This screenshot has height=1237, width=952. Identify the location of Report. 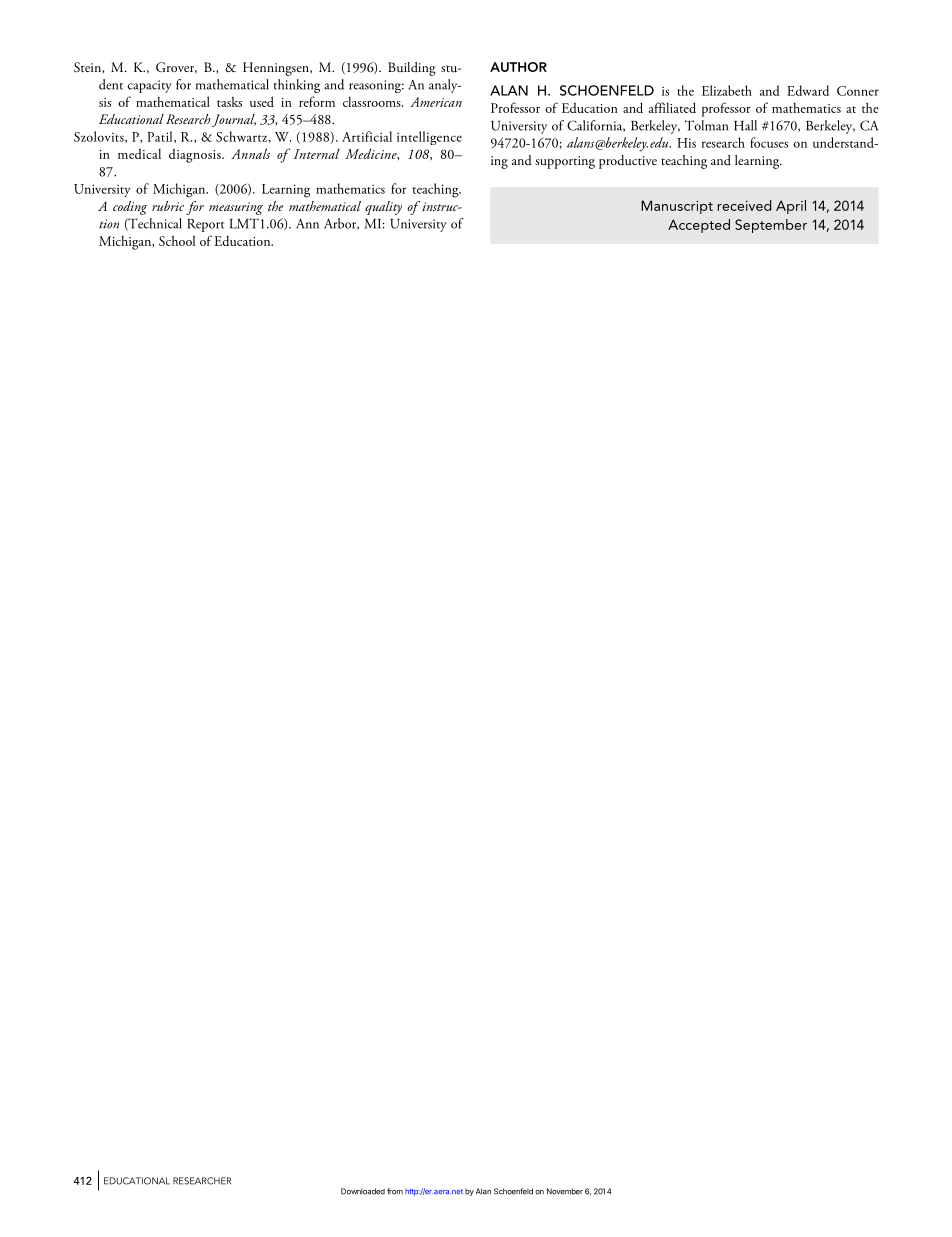
(205, 225).
